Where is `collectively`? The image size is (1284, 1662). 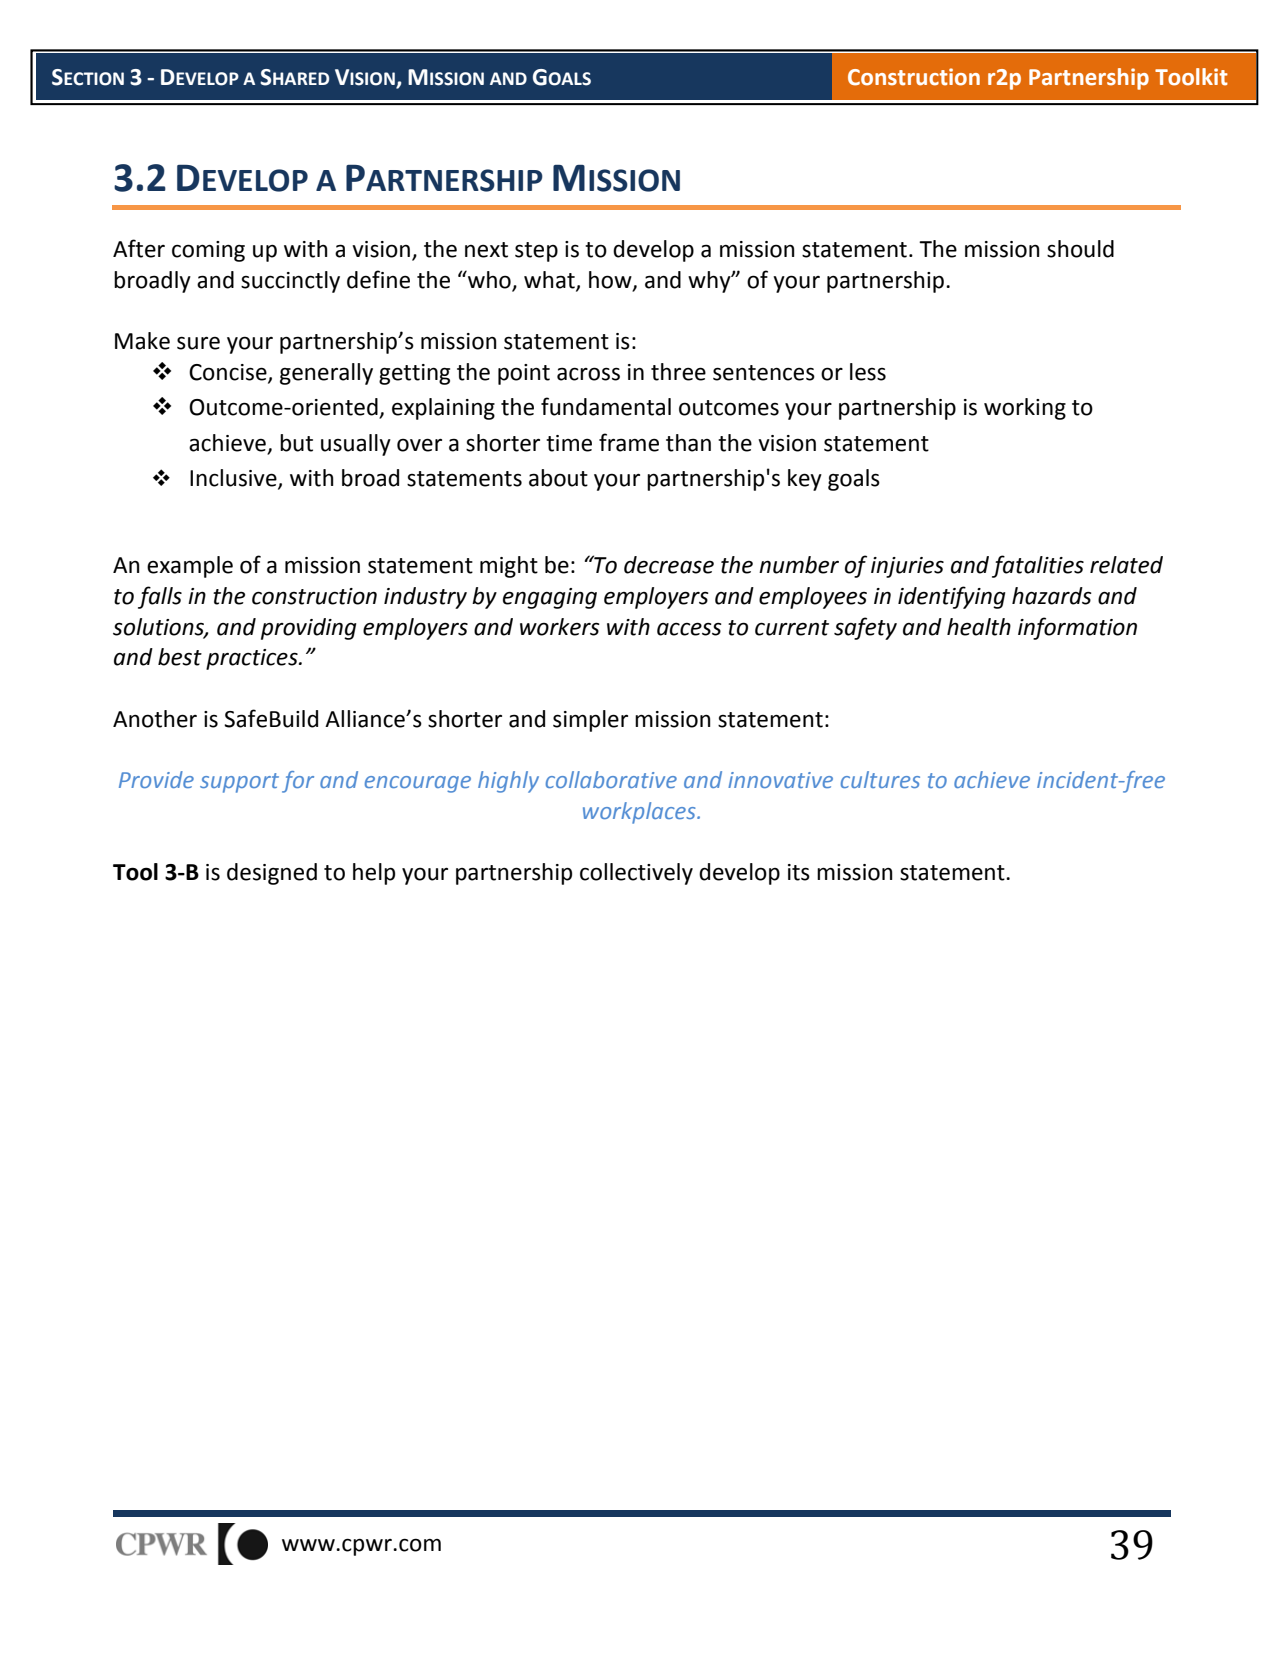 collectively is located at coordinates (636, 874).
